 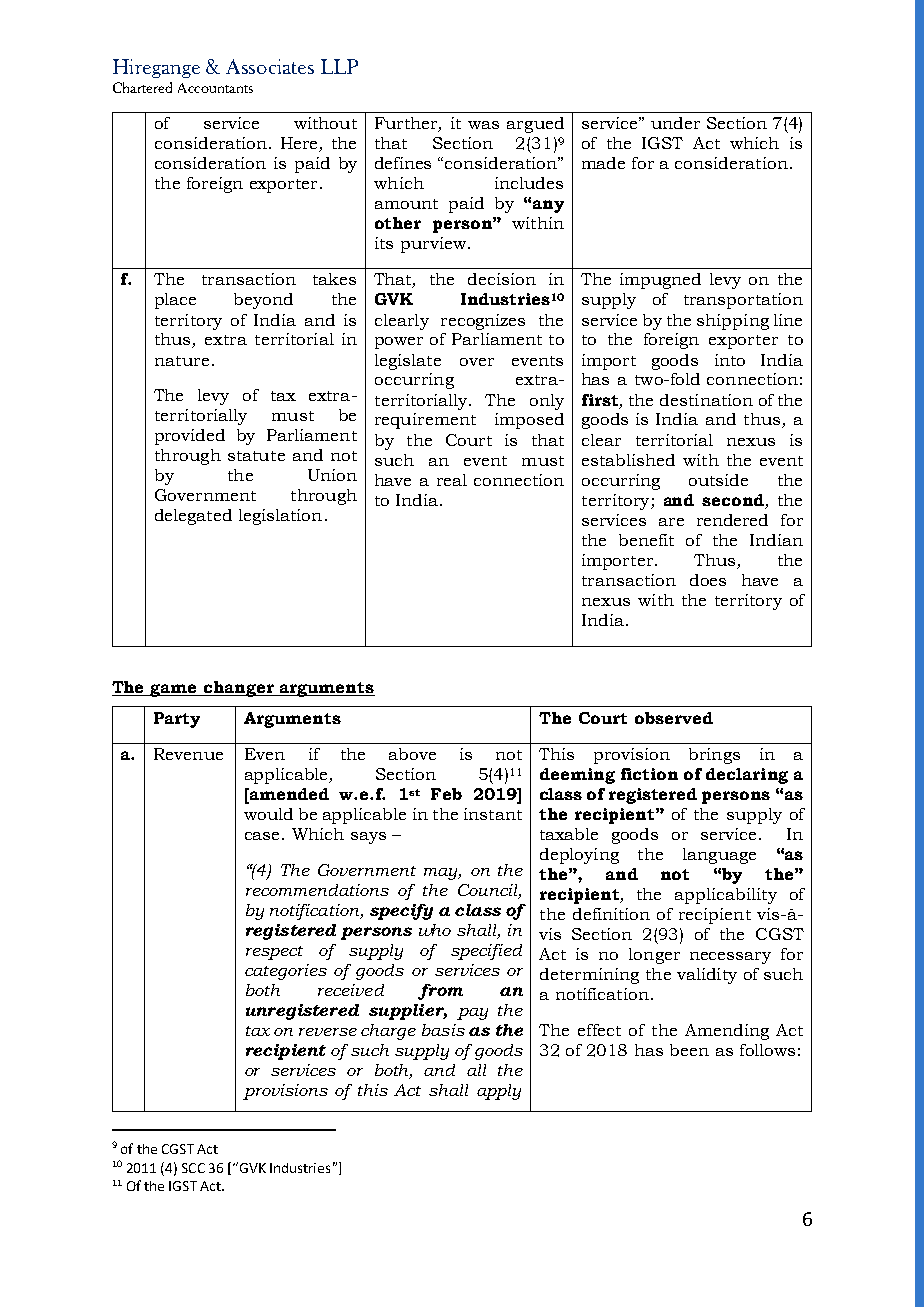 I want to click on nature, so click(x=182, y=361).
